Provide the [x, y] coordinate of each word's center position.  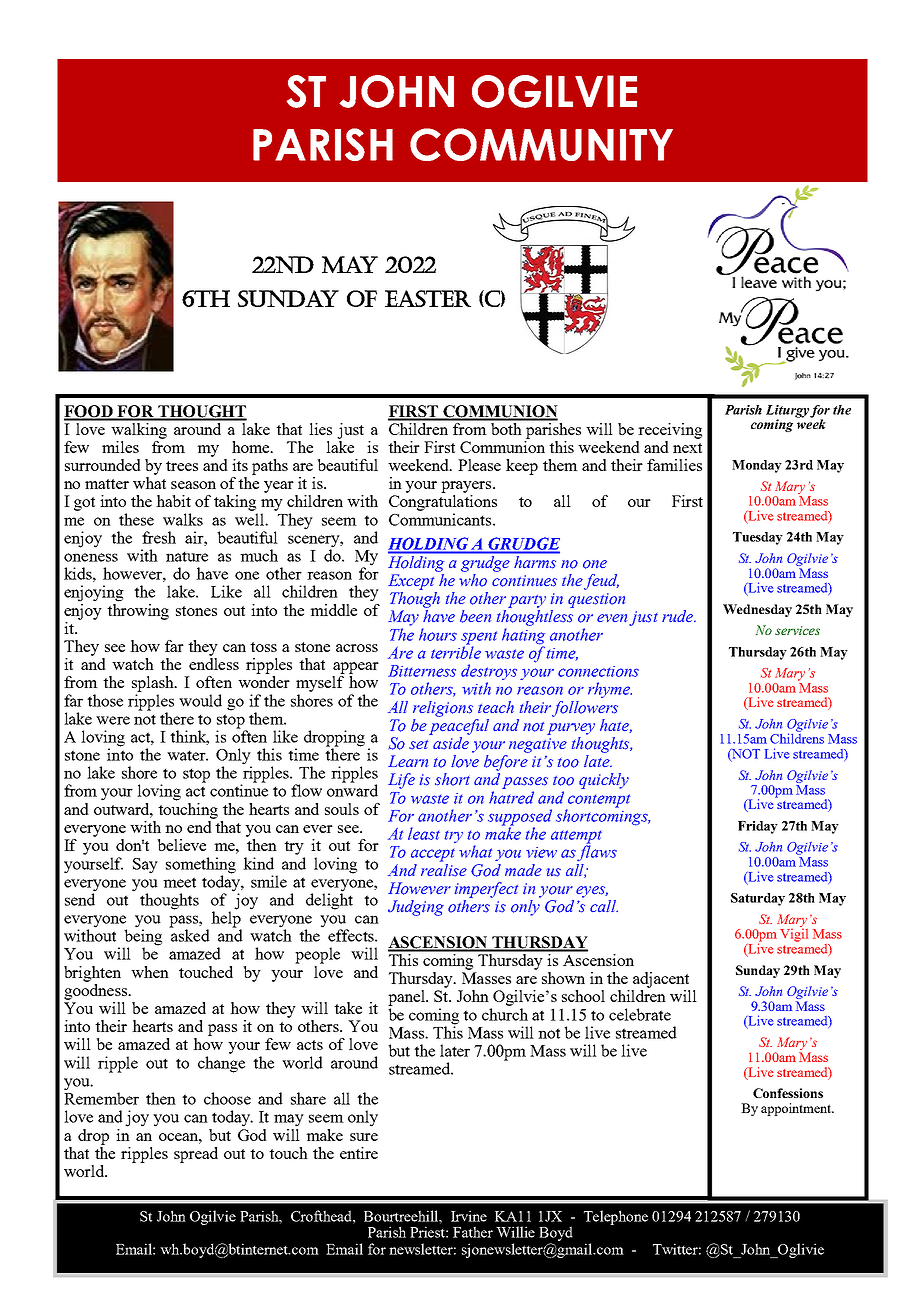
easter [428, 298]
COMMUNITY [541, 144]
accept [433, 855]
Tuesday [758, 538]
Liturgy [787, 412]
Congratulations [443, 503]
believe [181, 845]
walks [183, 519]
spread [196, 1155]
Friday [758, 827]
